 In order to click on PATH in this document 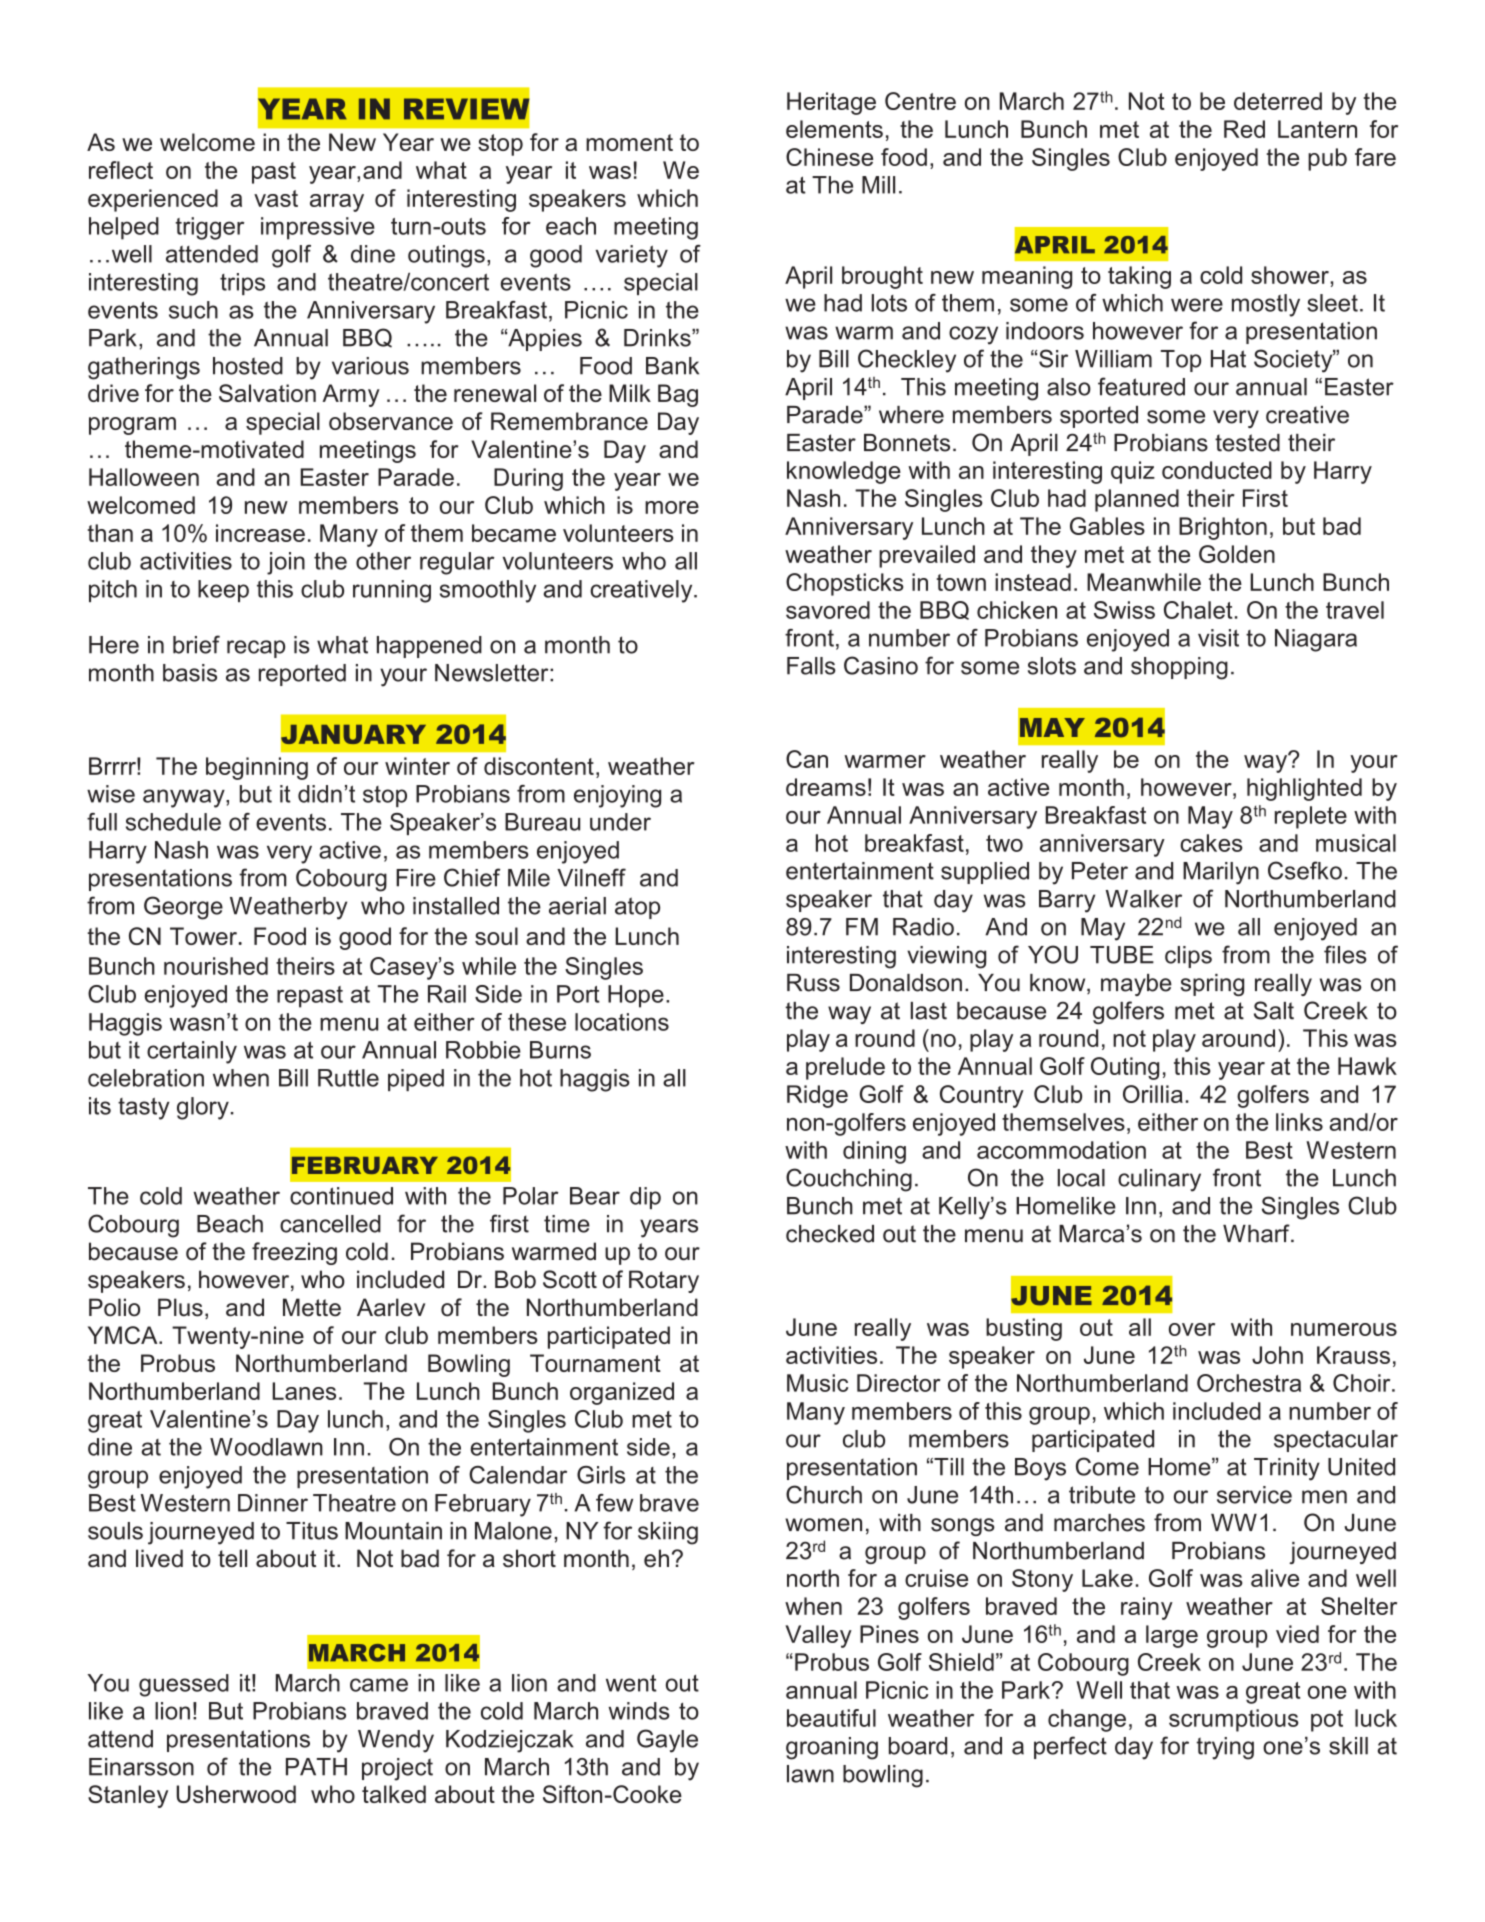, I will do `click(316, 1767)`.
